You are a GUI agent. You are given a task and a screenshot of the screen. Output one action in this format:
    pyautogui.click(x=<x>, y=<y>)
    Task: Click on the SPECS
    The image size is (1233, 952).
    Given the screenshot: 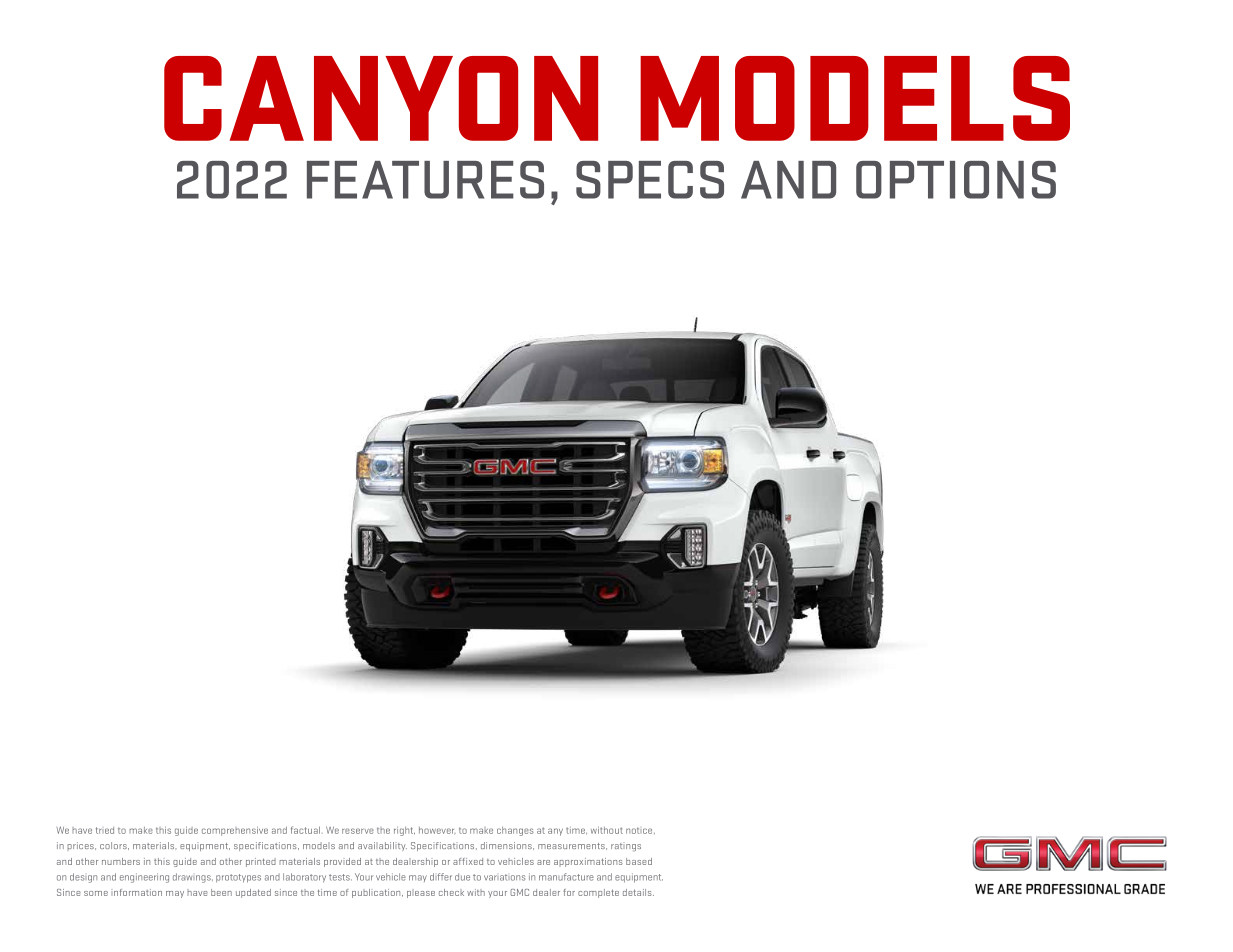 What is the action you would take?
    pyautogui.click(x=650, y=180)
